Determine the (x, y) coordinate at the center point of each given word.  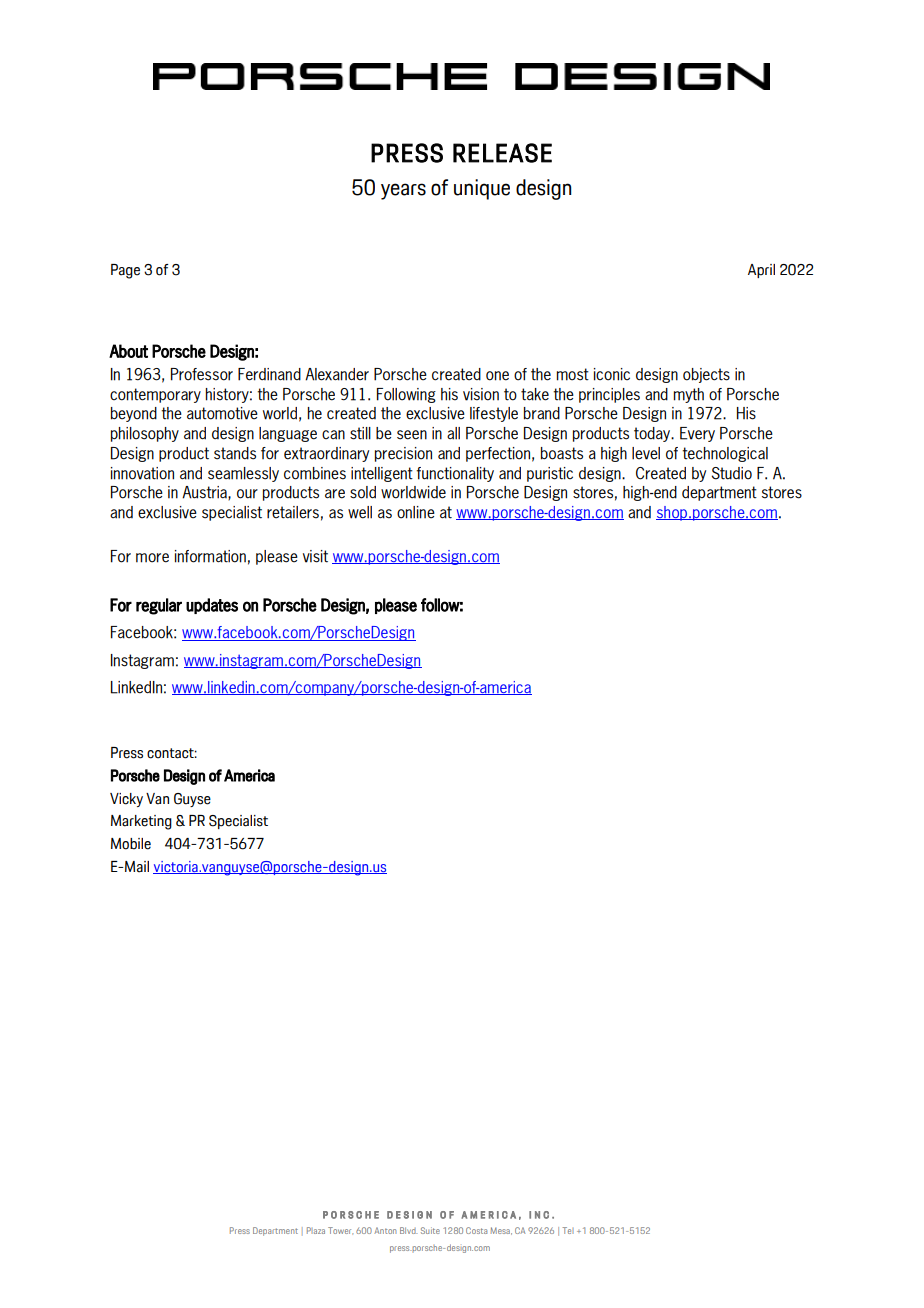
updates (212, 606)
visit (315, 556)
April (761, 271)
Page (125, 271)
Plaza (316, 1230)
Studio (731, 473)
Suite (430, 1230)
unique (482, 189)
